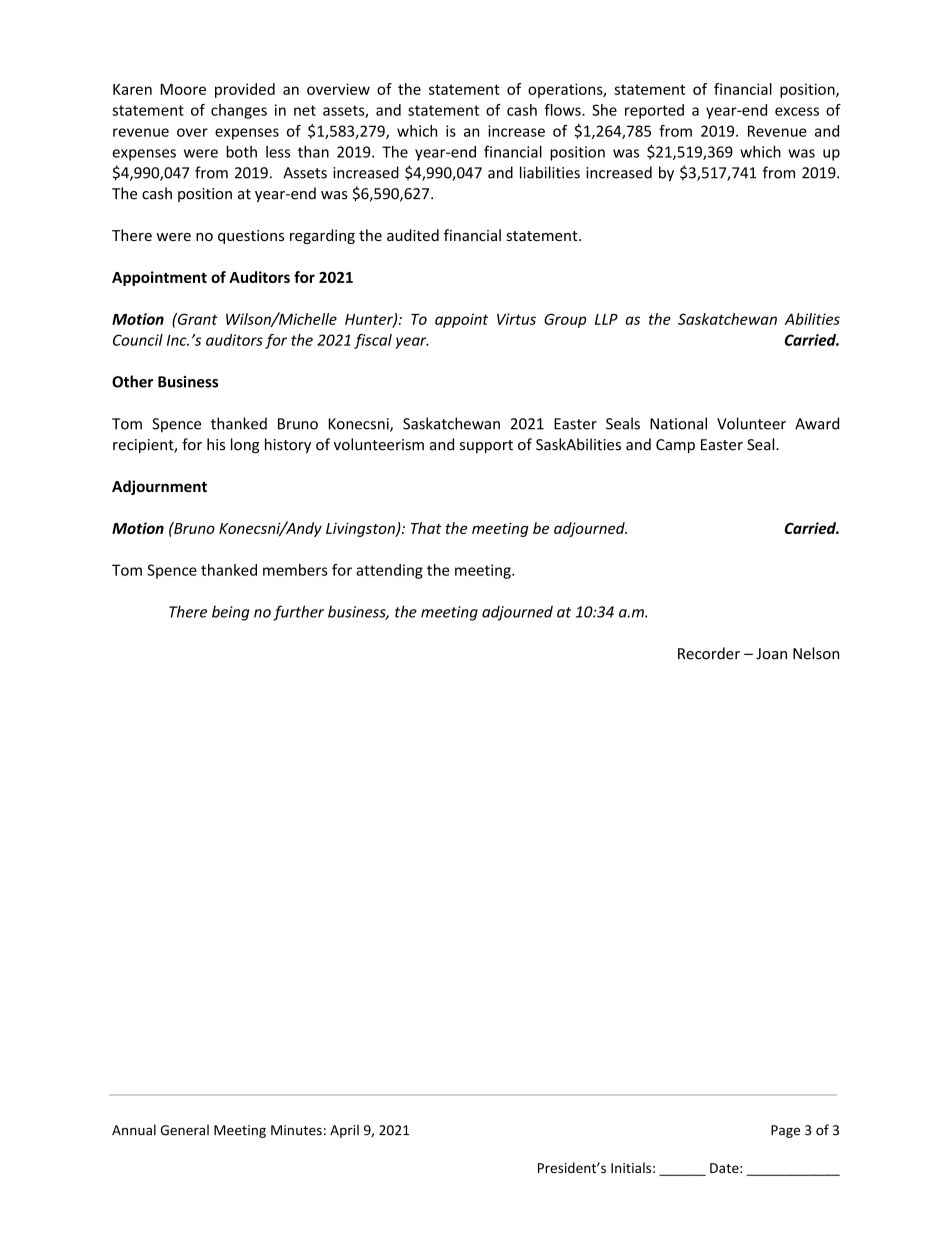 The image size is (952, 1233). Describe the element at coordinates (185, 1130) in the image. I see `General` at that location.
